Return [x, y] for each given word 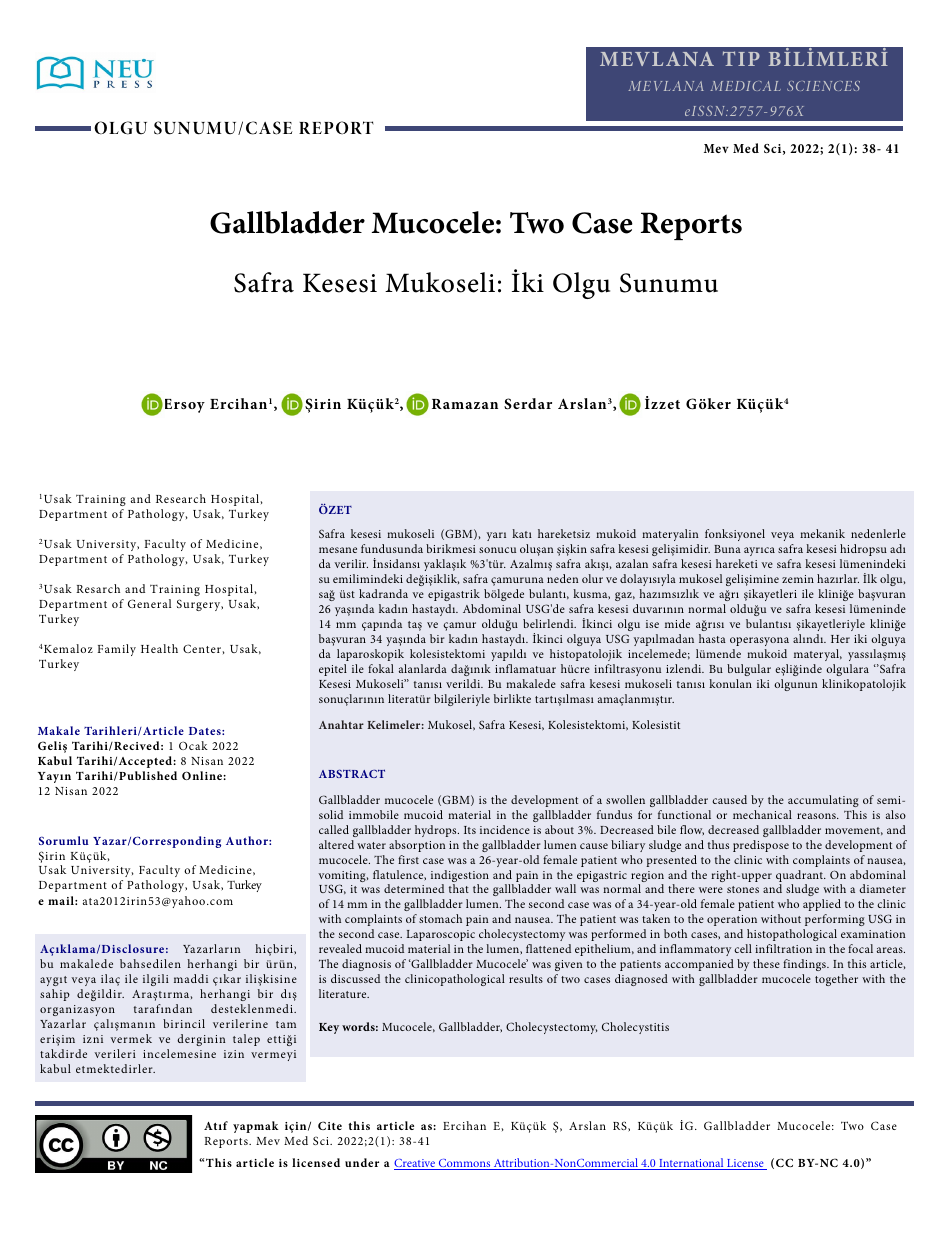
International [691, 1164]
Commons [464, 1164]
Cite [330, 1125]
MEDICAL [745, 86]
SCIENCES [823, 86]
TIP [741, 58]
